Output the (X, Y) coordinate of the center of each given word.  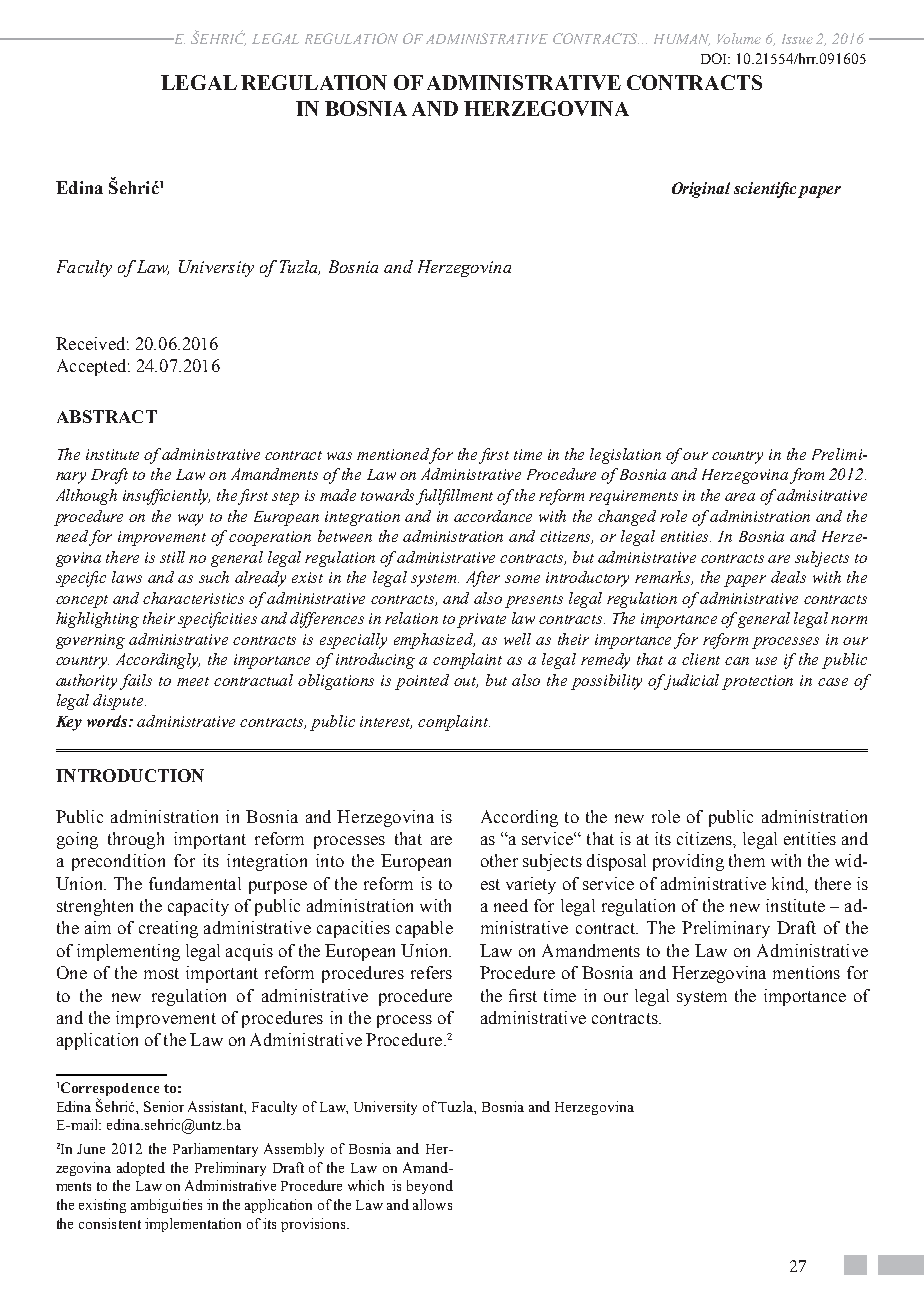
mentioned (393, 455)
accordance (493, 516)
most (161, 973)
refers (431, 972)
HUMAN (682, 40)
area (740, 497)
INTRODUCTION (130, 775)
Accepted (93, 367)
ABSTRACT (107, 416)
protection (757, 682)
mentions (806, 972)
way (190, 520)
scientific (766, 190)
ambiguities (166, 1206)
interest (386, 722)
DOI (715, 58)
